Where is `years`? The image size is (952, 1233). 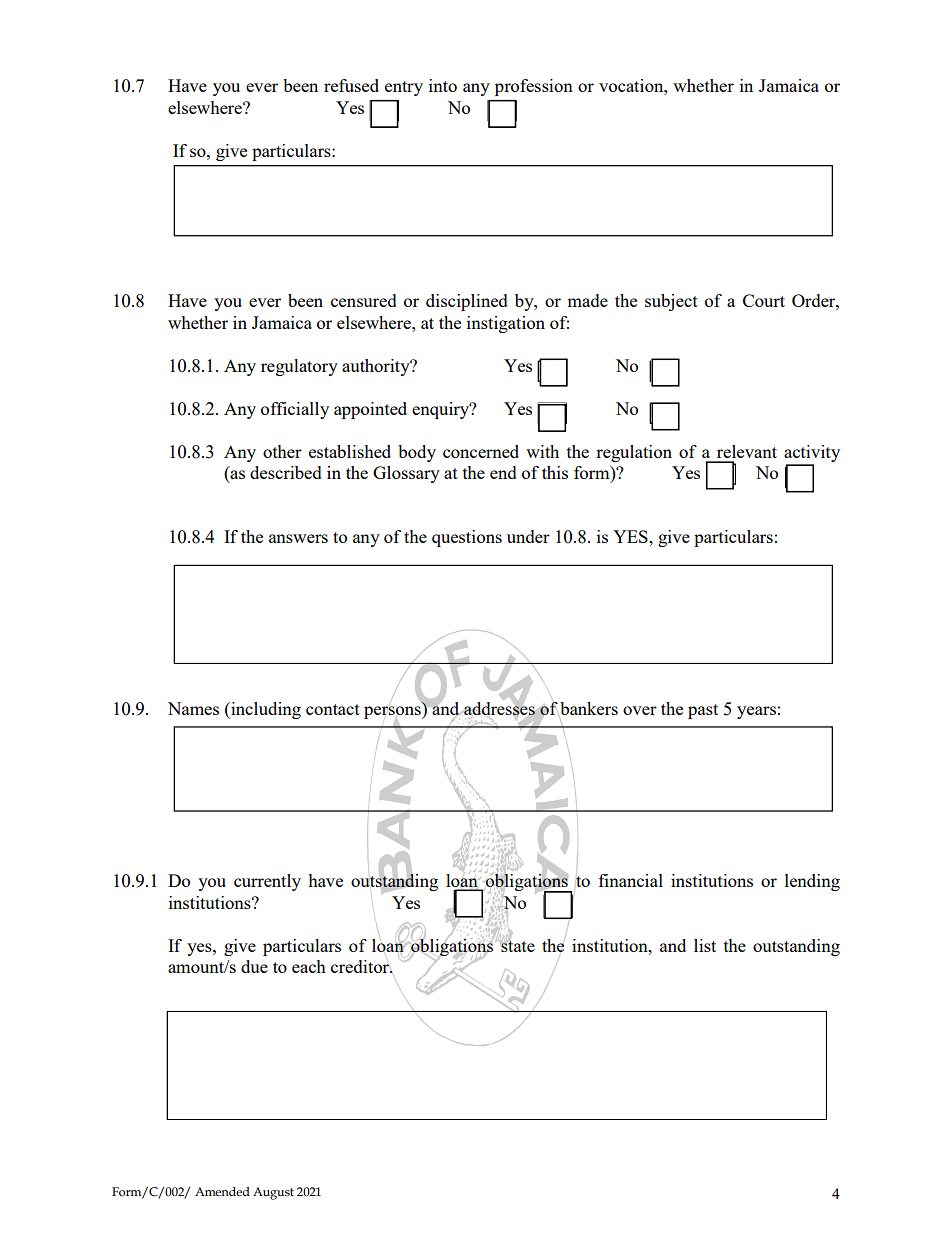
years is located at coordinates (756, 712).
